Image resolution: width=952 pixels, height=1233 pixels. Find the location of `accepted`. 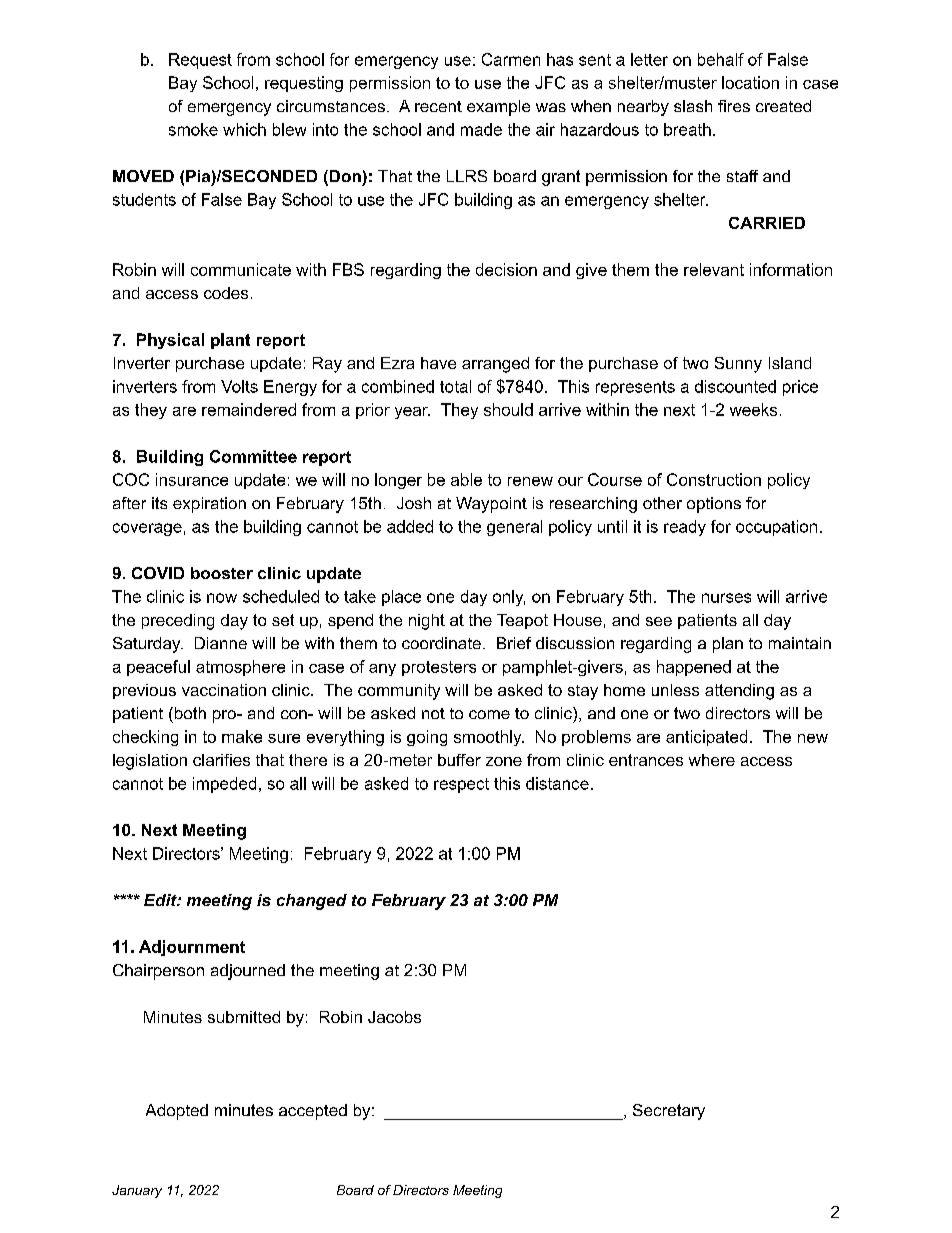

accepted is located at coordinates (313, 1112).
